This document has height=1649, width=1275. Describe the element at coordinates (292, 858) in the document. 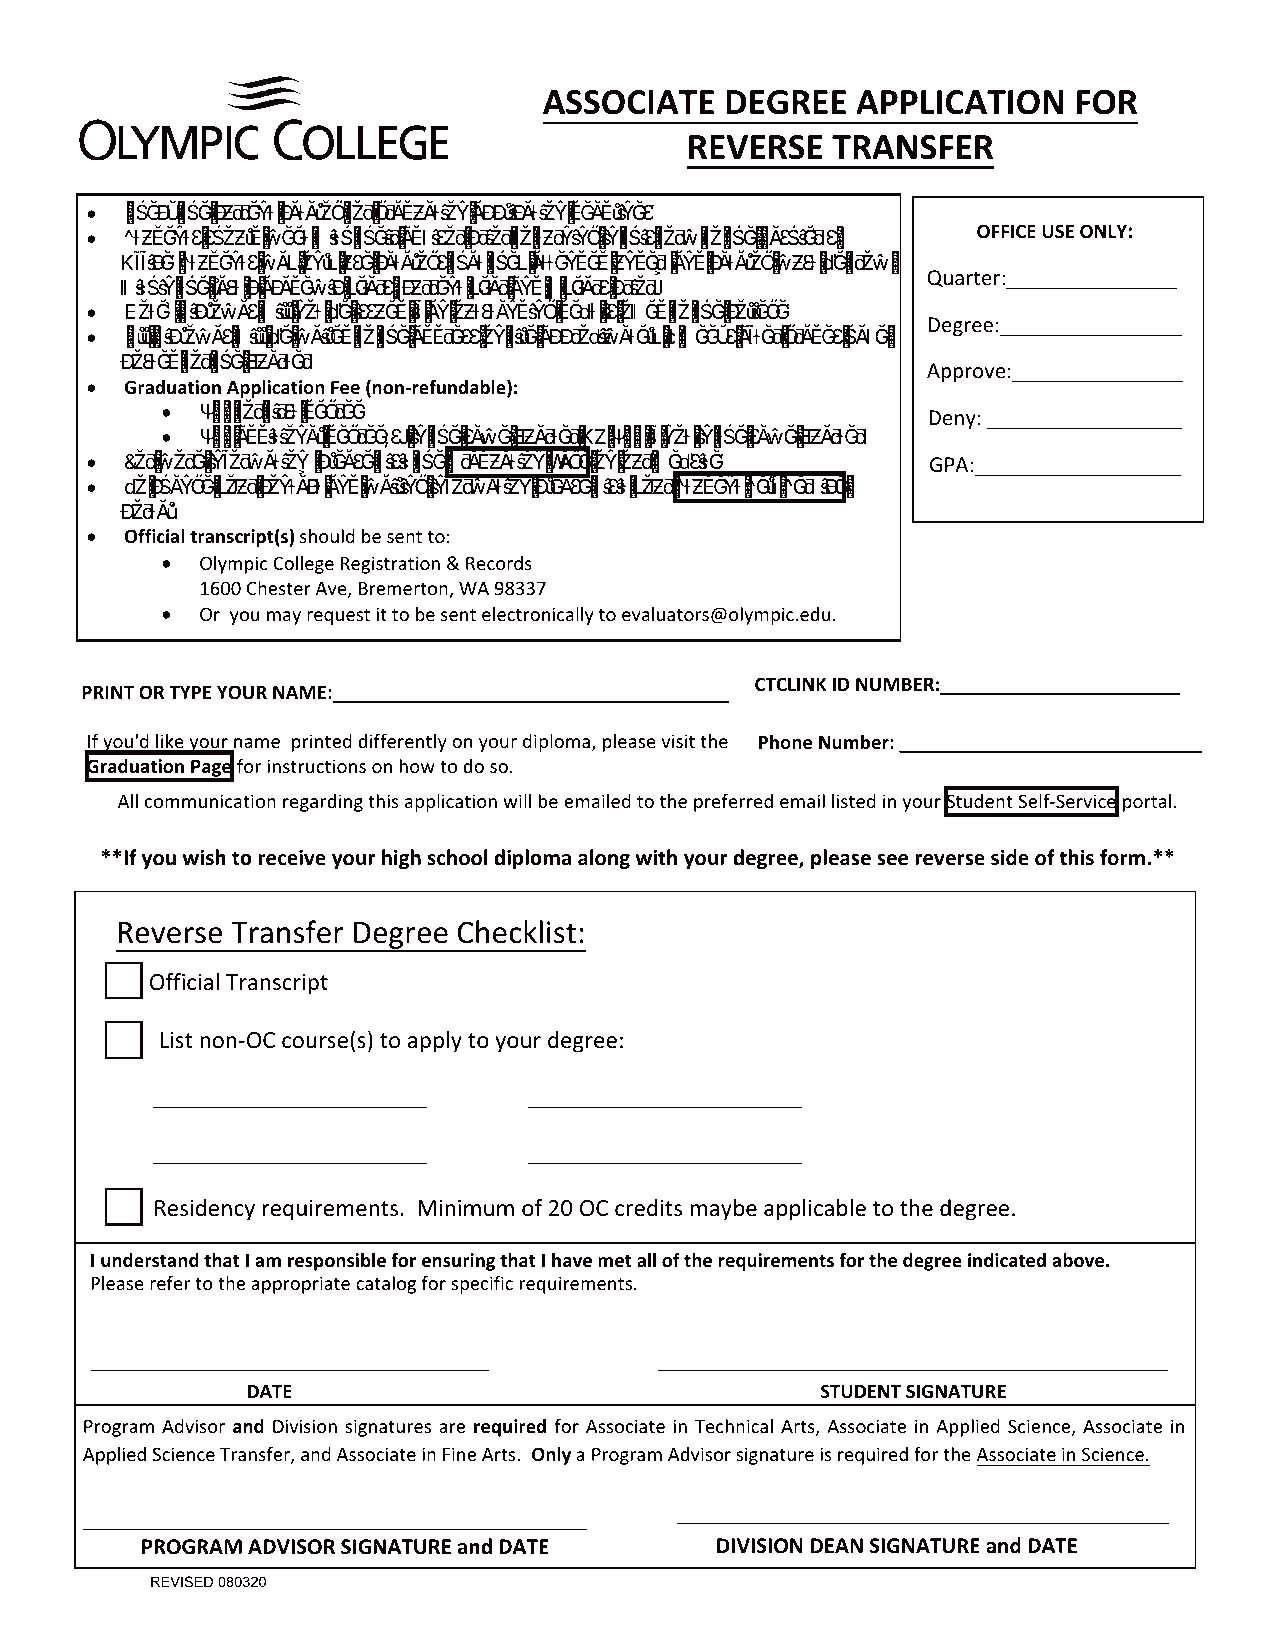

I see `receive` at that location.
